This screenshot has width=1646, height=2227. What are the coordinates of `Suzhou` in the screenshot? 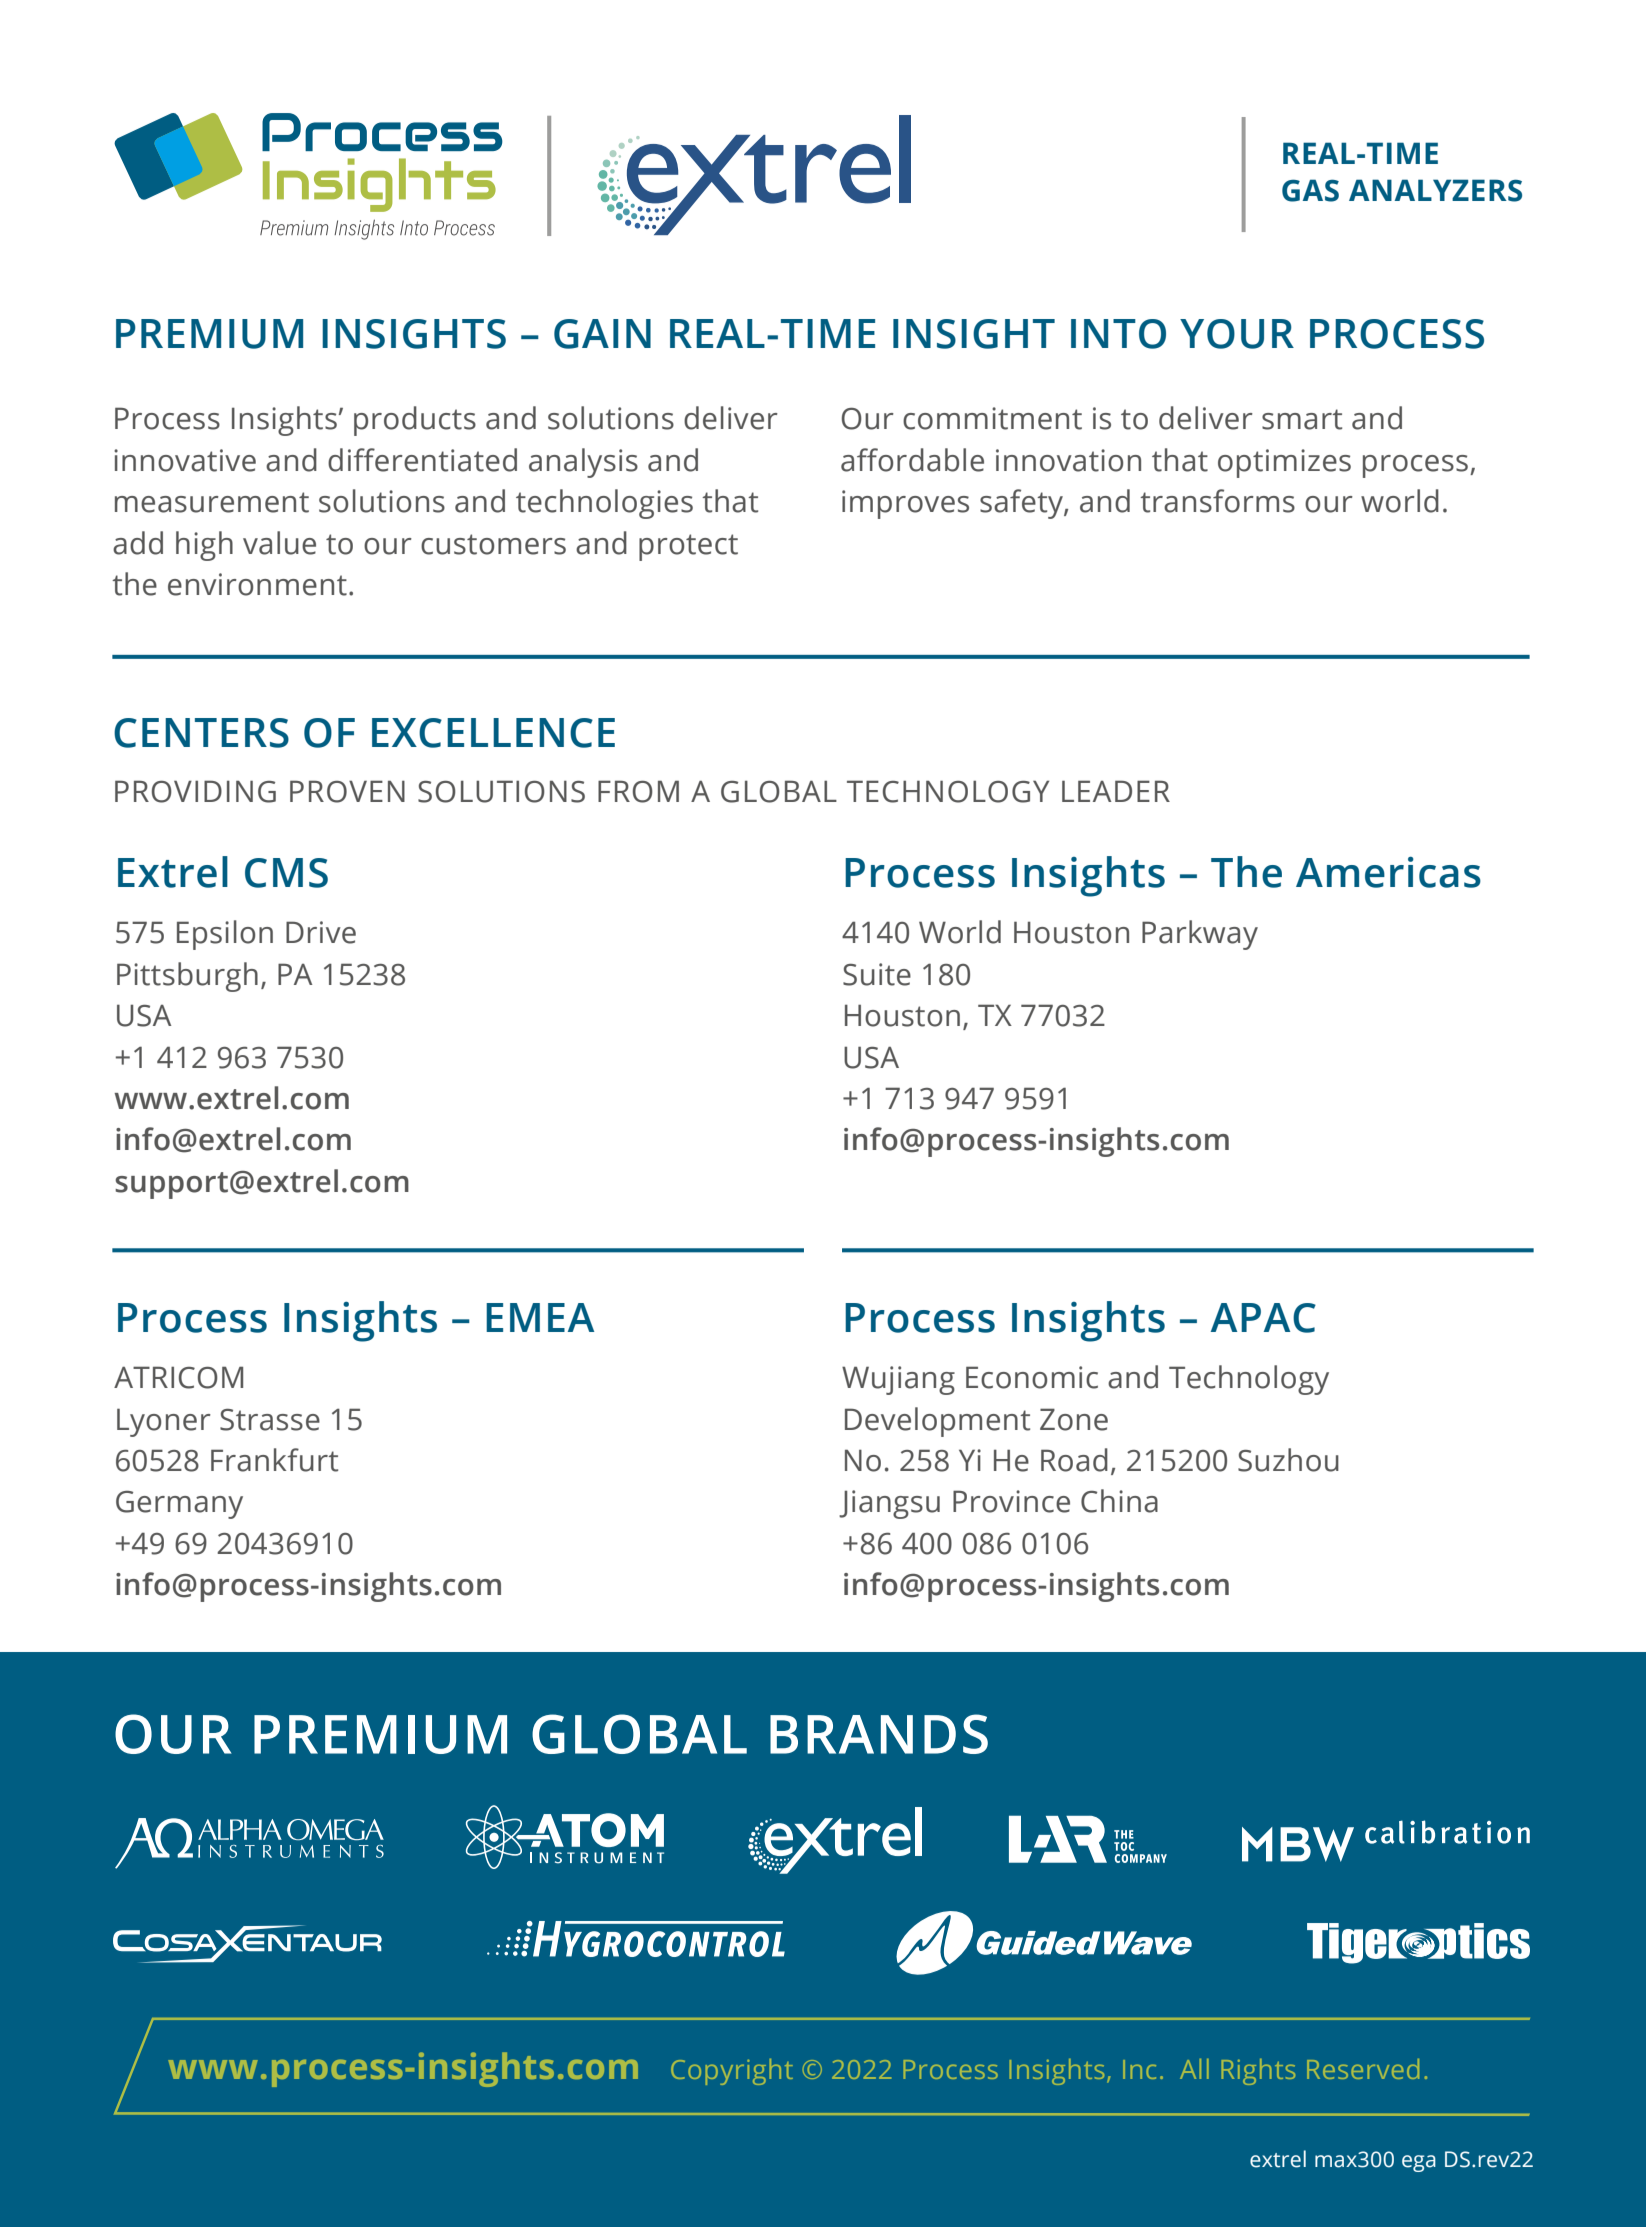 It's located at (1288, 1460).
